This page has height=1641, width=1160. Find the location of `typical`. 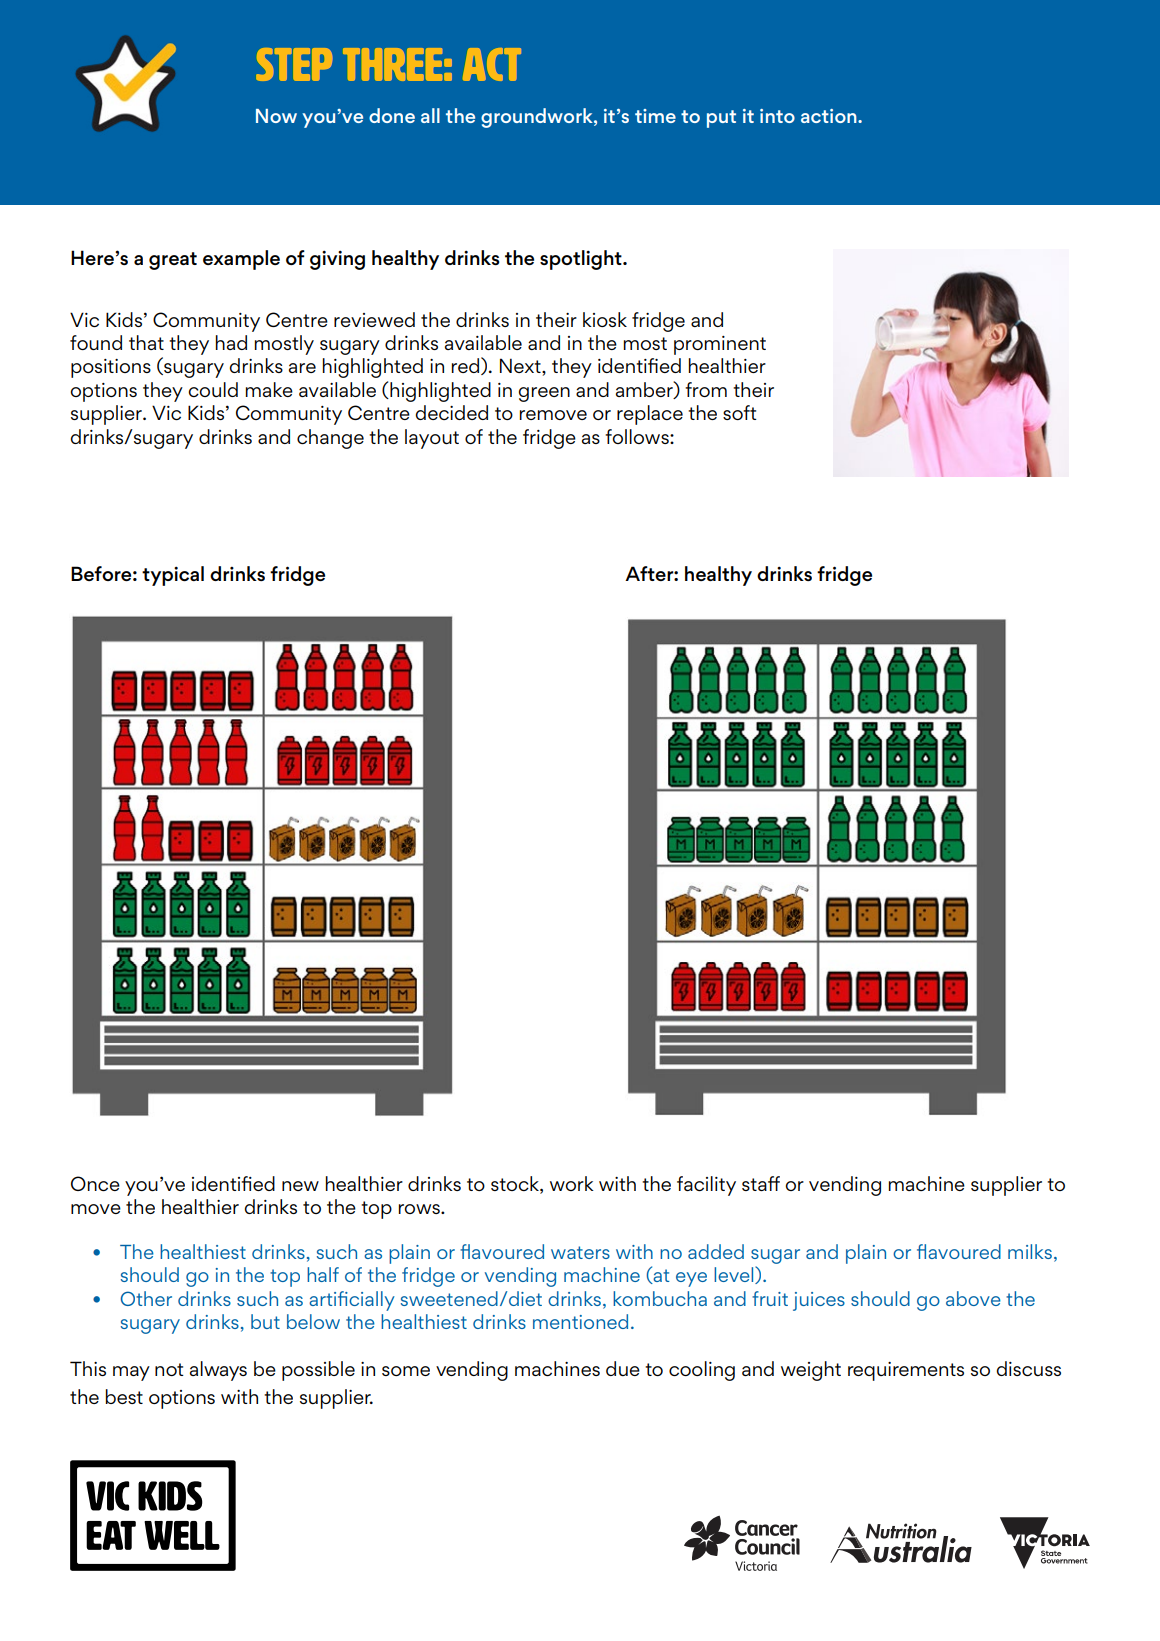

typical is located at coordinates (173, 576).
